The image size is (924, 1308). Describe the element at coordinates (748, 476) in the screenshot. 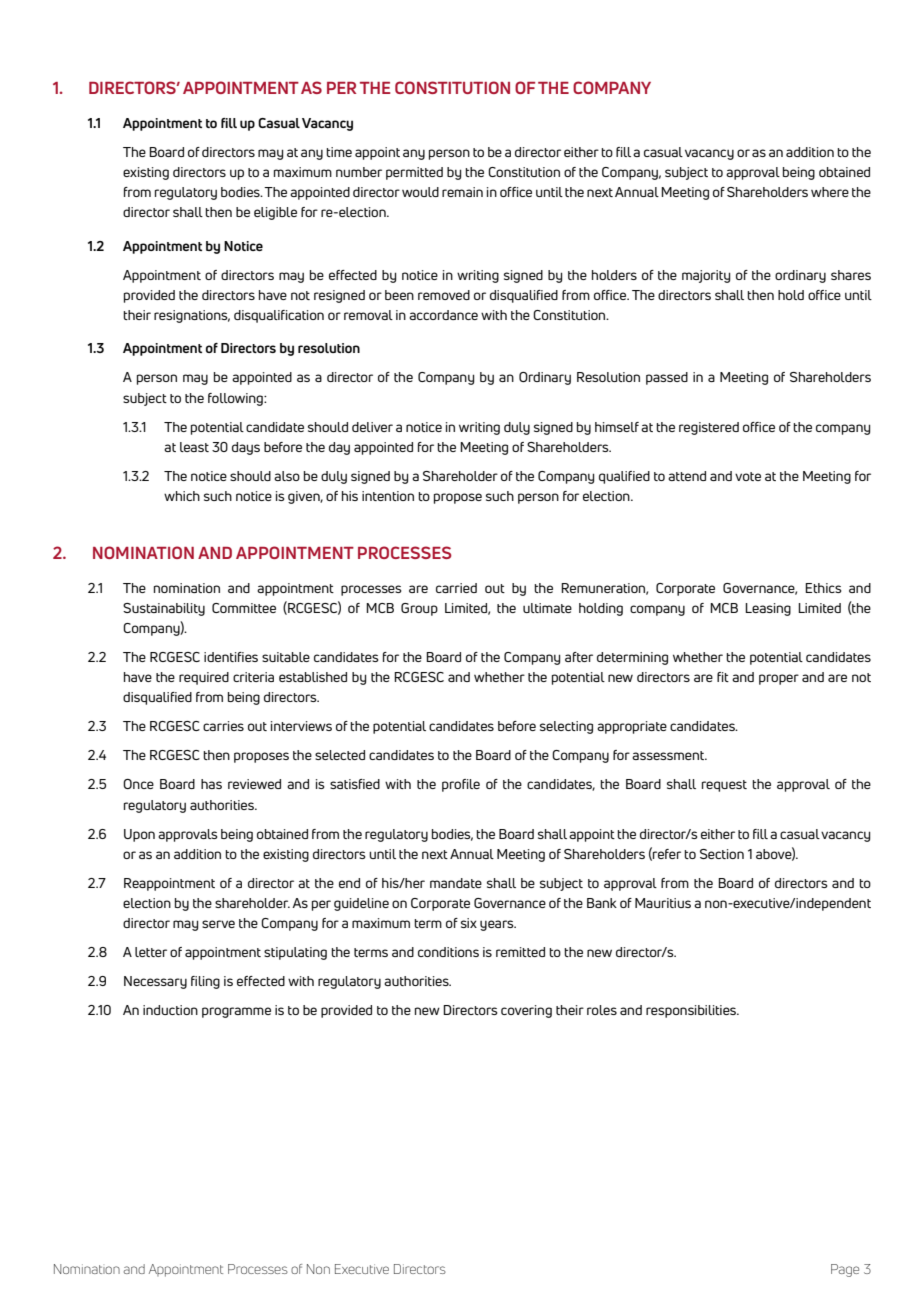

I see `vote` at that location.
